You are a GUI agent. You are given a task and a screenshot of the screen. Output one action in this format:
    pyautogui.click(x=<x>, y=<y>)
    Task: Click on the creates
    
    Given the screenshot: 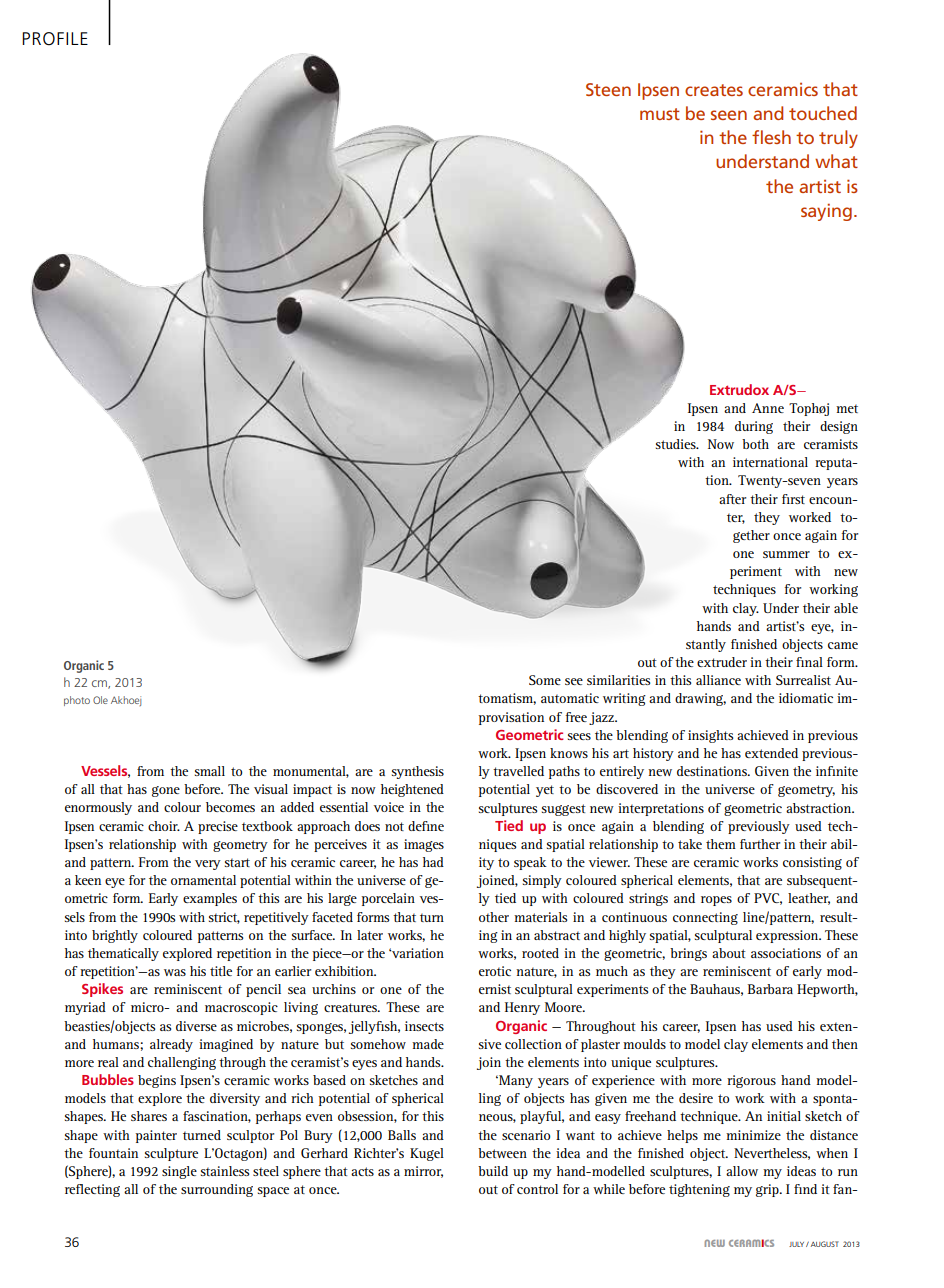 What is the action you would take?
    pyautogui.click(x=714, y=90)
